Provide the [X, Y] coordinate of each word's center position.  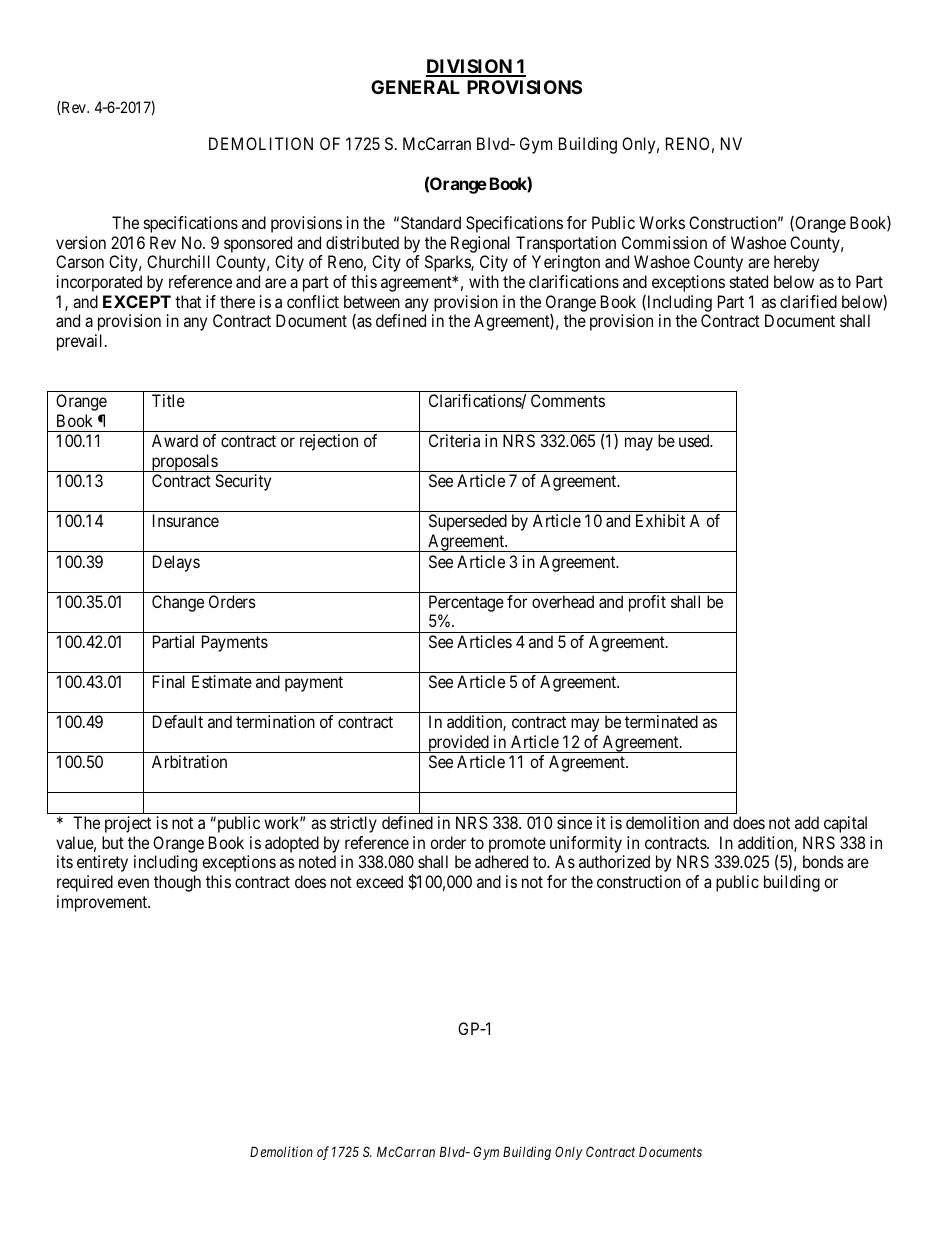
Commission [664, 242]
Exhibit [660, 520]
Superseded [468, 522]
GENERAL [415, 87]
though [177, 883]
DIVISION [470, 67]
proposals [184, 463]
